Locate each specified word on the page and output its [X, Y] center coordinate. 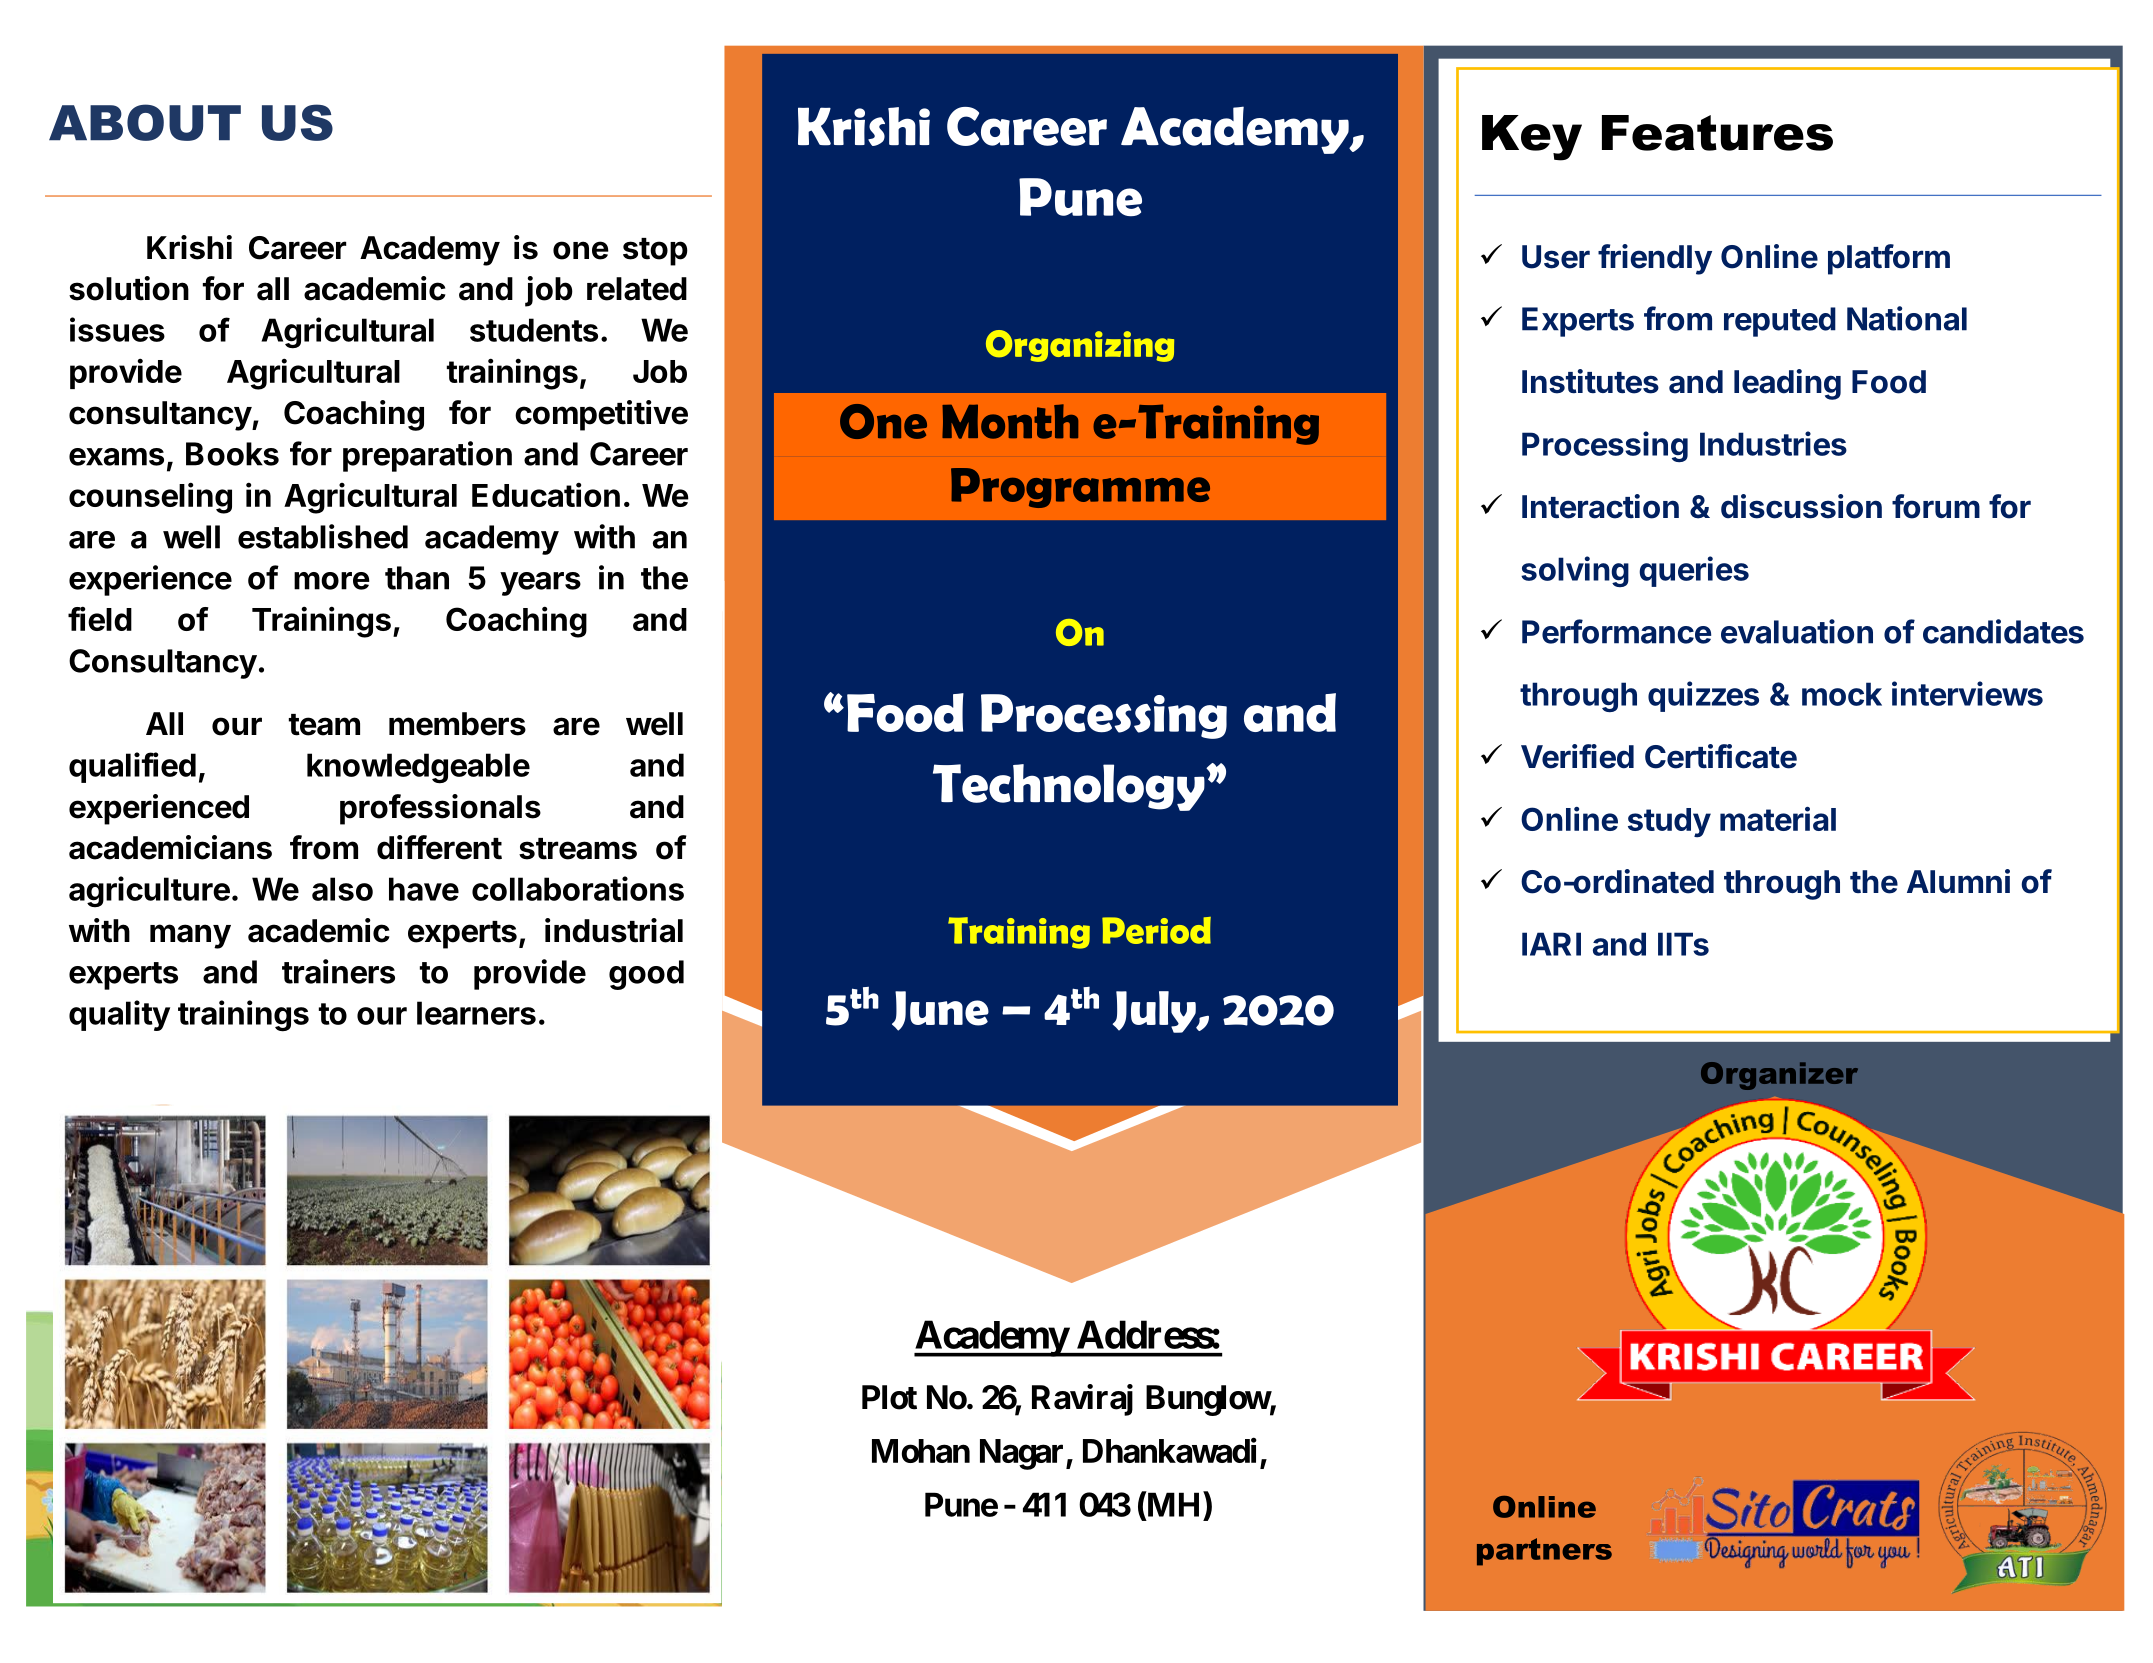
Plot [889, 1397]
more [332, 581]
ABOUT [145, 122]
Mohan [921, 1451]
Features [1717, 133]
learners [476, 1013]
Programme [1080, 488]
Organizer [1779, 1076]
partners [1544, 1552]
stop [655, 252]
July [1155, 1012]
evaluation [1797, 631]
